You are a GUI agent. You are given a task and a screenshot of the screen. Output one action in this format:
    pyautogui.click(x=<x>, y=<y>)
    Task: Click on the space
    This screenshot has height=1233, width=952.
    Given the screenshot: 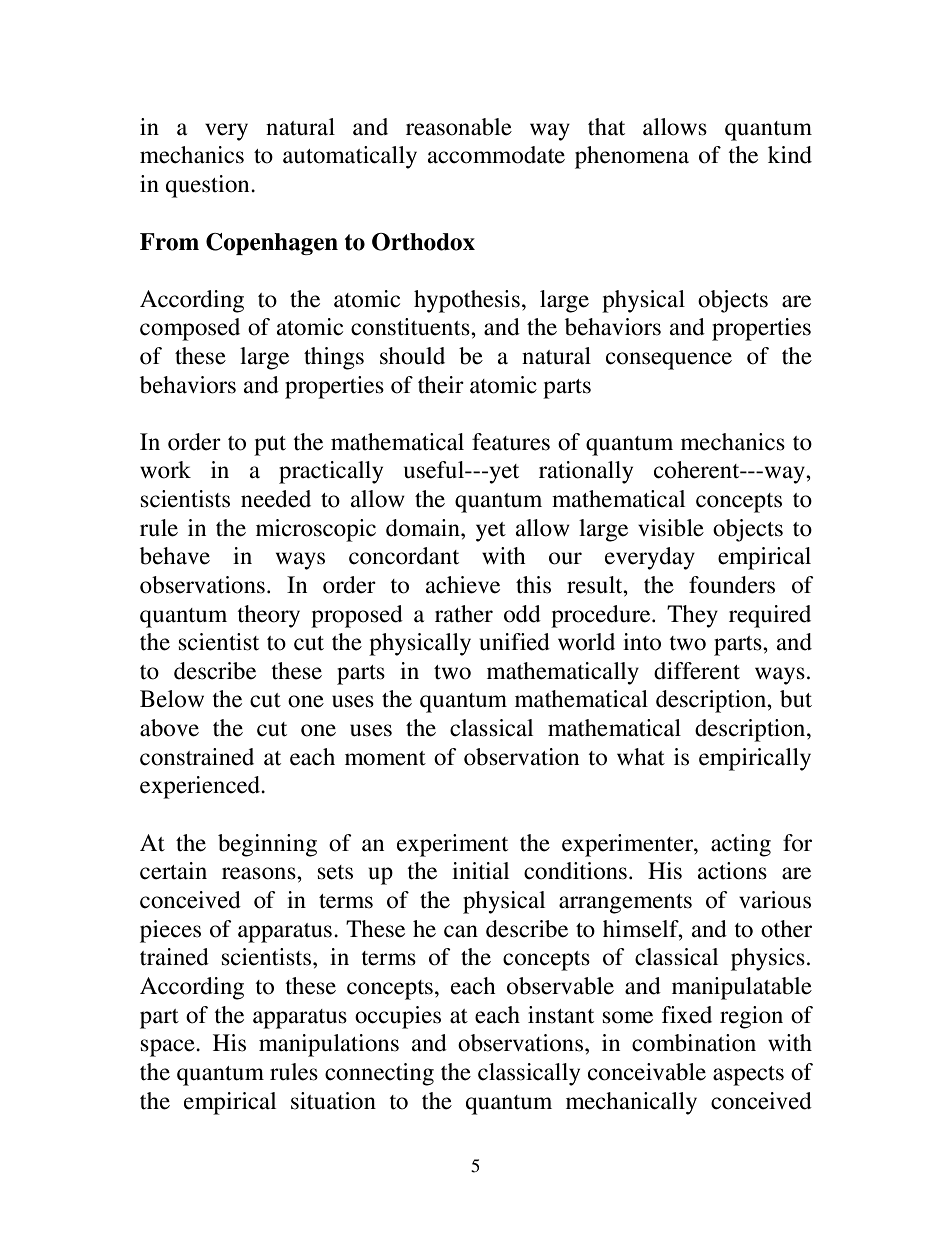 What is the action you would take?
    pyautogui.click(x=169, y=1048)
